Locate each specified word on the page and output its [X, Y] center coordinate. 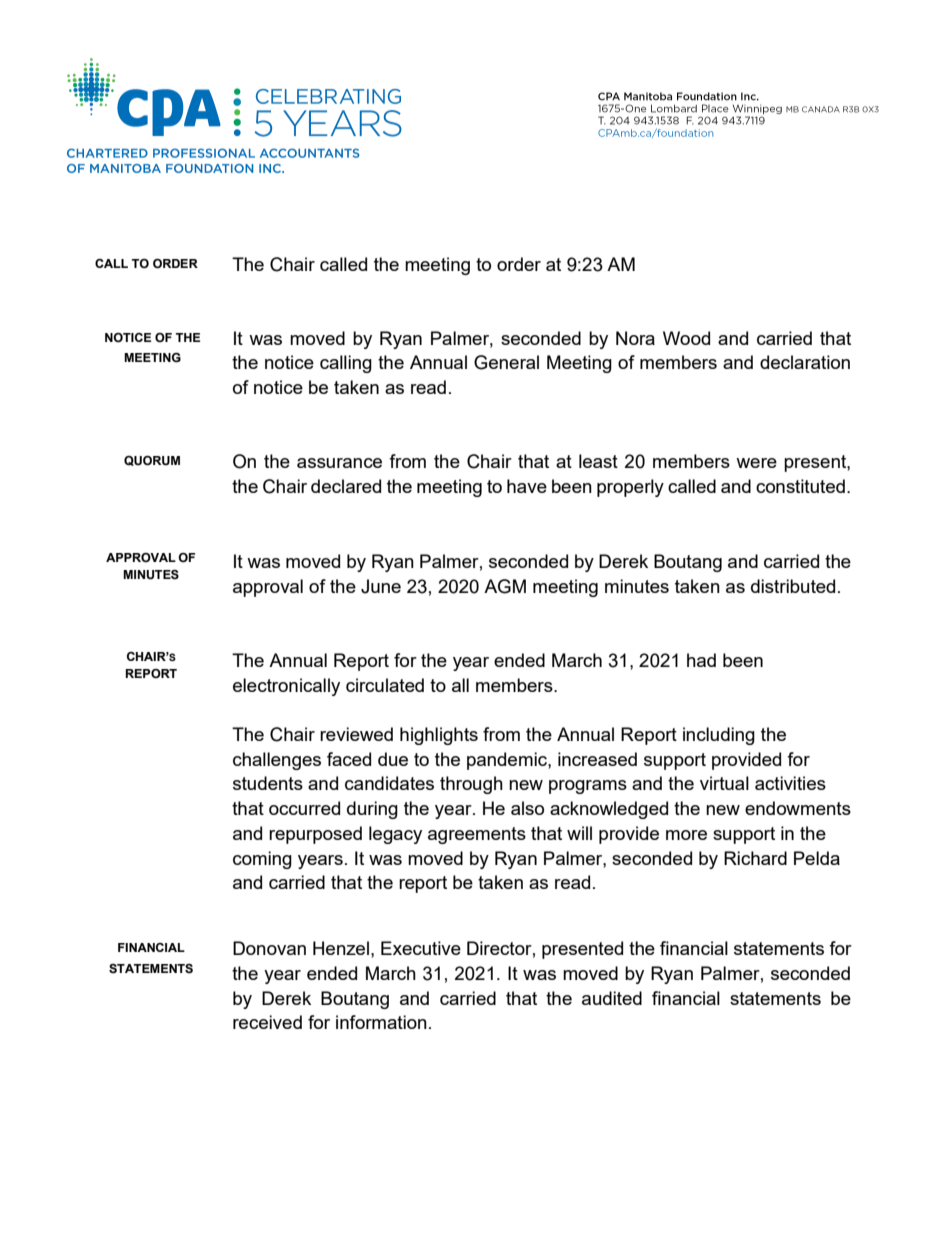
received [267, 1022]
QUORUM [152, 461]
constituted [800, 486]
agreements [477, 835]
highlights [439, 736]
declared [346, 486]
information [381, 1022]
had [701, 660]
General [506, 362]
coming [262, 860]
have [527, 486]
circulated [385, 685]
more [686, 835]
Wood [686, 338]
